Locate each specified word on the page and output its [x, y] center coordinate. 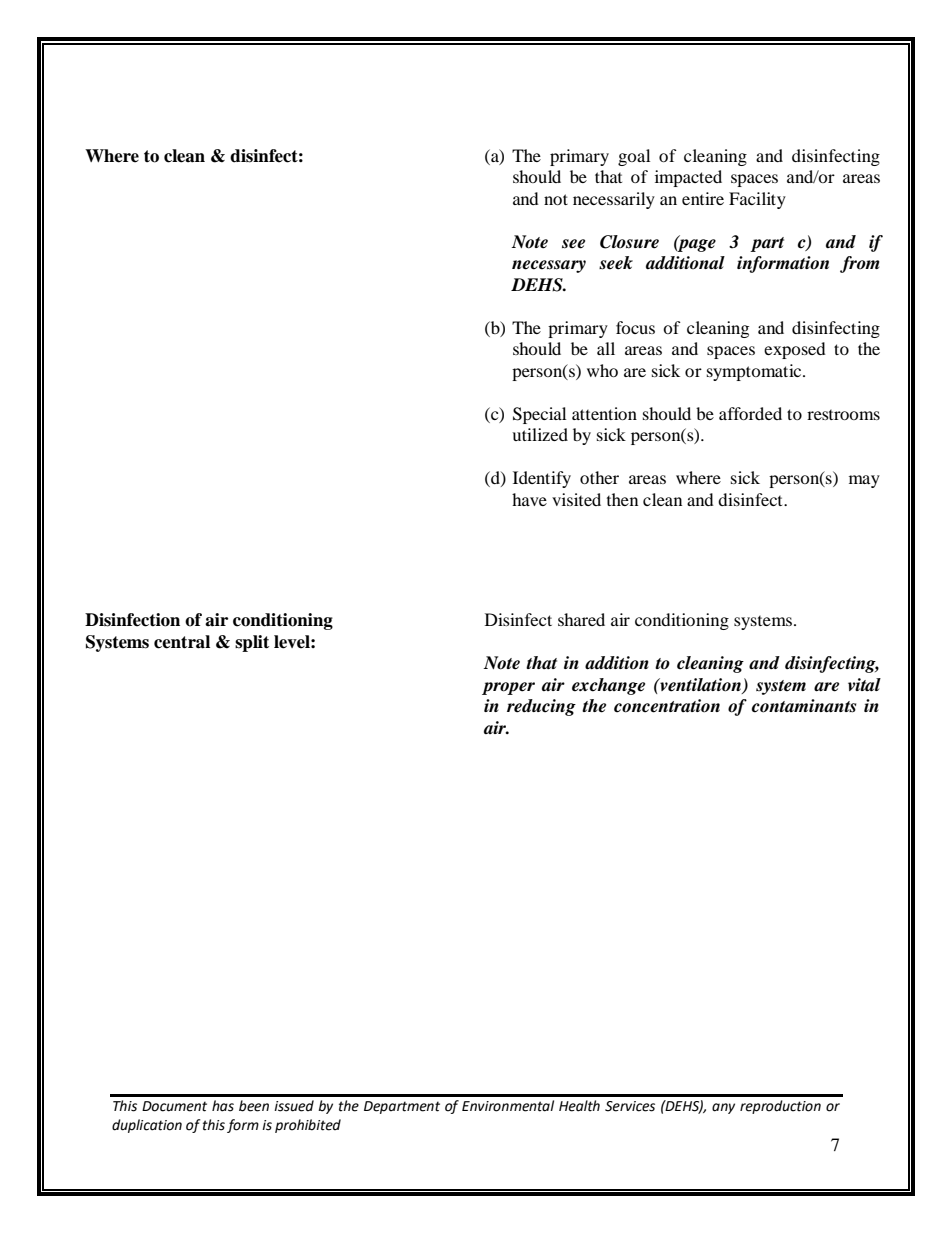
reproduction [780, 1107]
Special [539, 415]
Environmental [508, 1106]
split [252, 643]
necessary [549, 266]
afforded [750, 413]
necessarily [614, 200]
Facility [757, 200]
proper [508, 688]
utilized [540, 434]
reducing [541, 707]
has [223, 1106]
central [182, 642]
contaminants [804, 706]
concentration [667, 706]
